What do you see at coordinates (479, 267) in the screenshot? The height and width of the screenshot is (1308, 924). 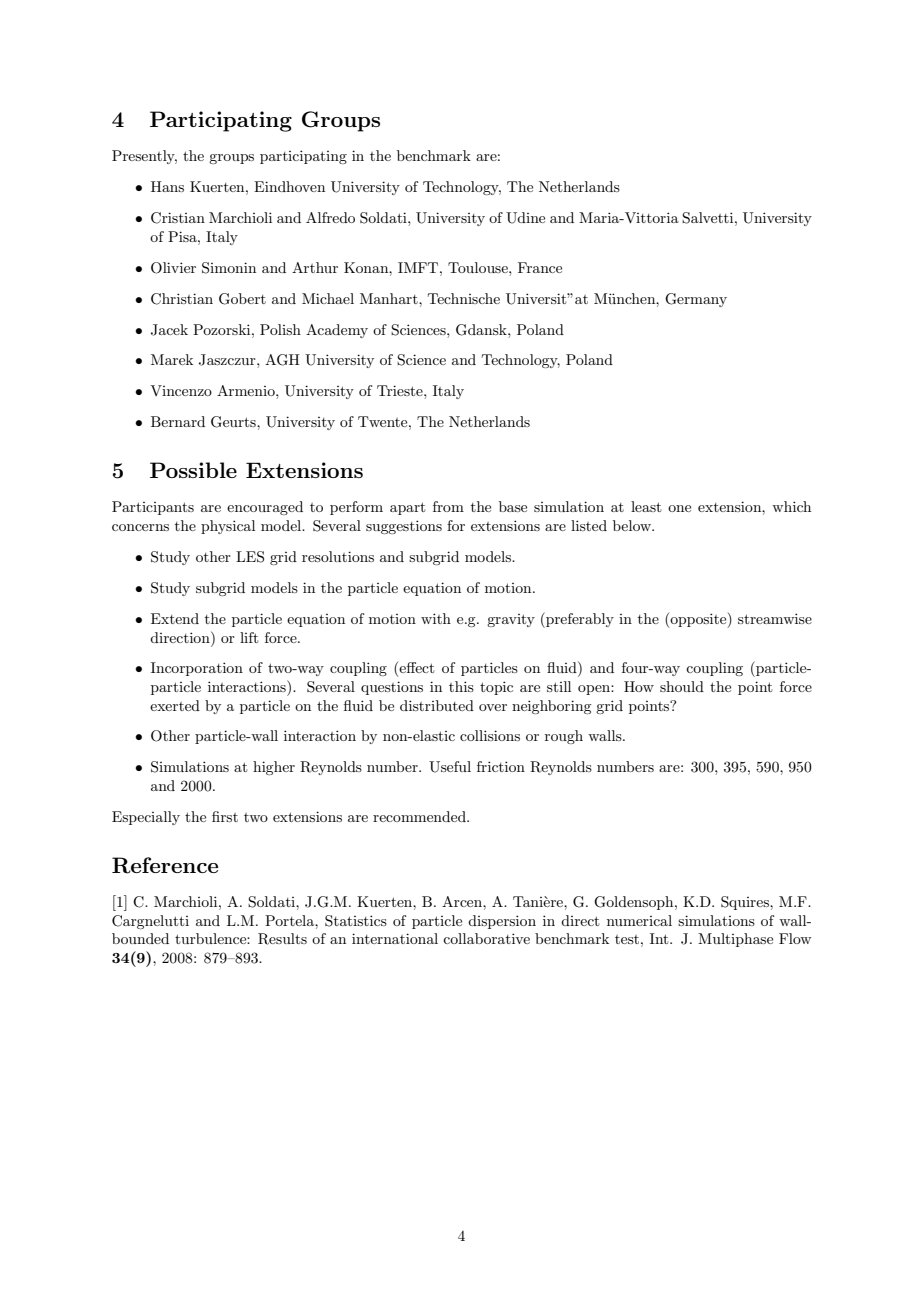 I see `Toulouse` at bounding box center [479, 267].
